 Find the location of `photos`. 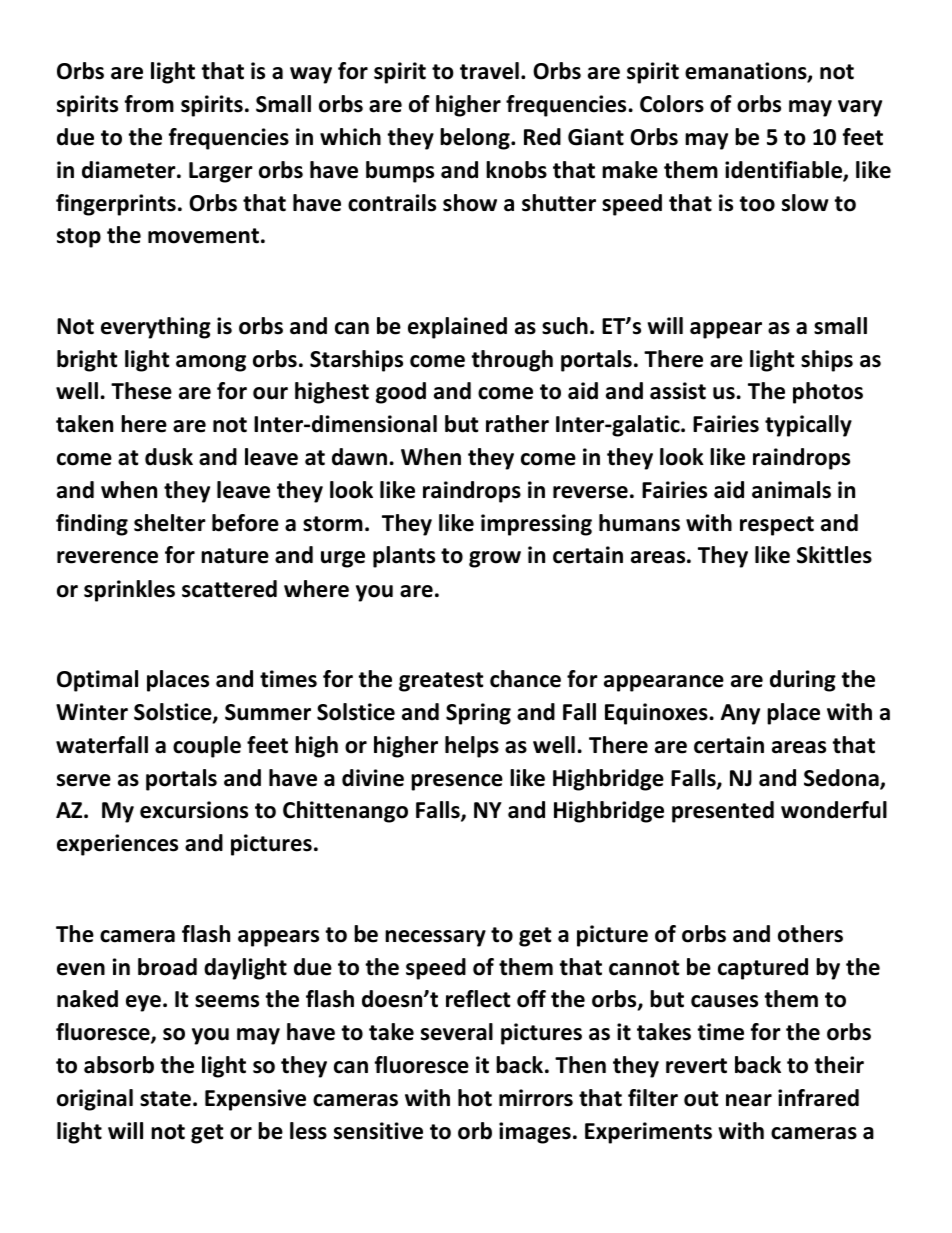

photos is located at coordinates (828, 393).
